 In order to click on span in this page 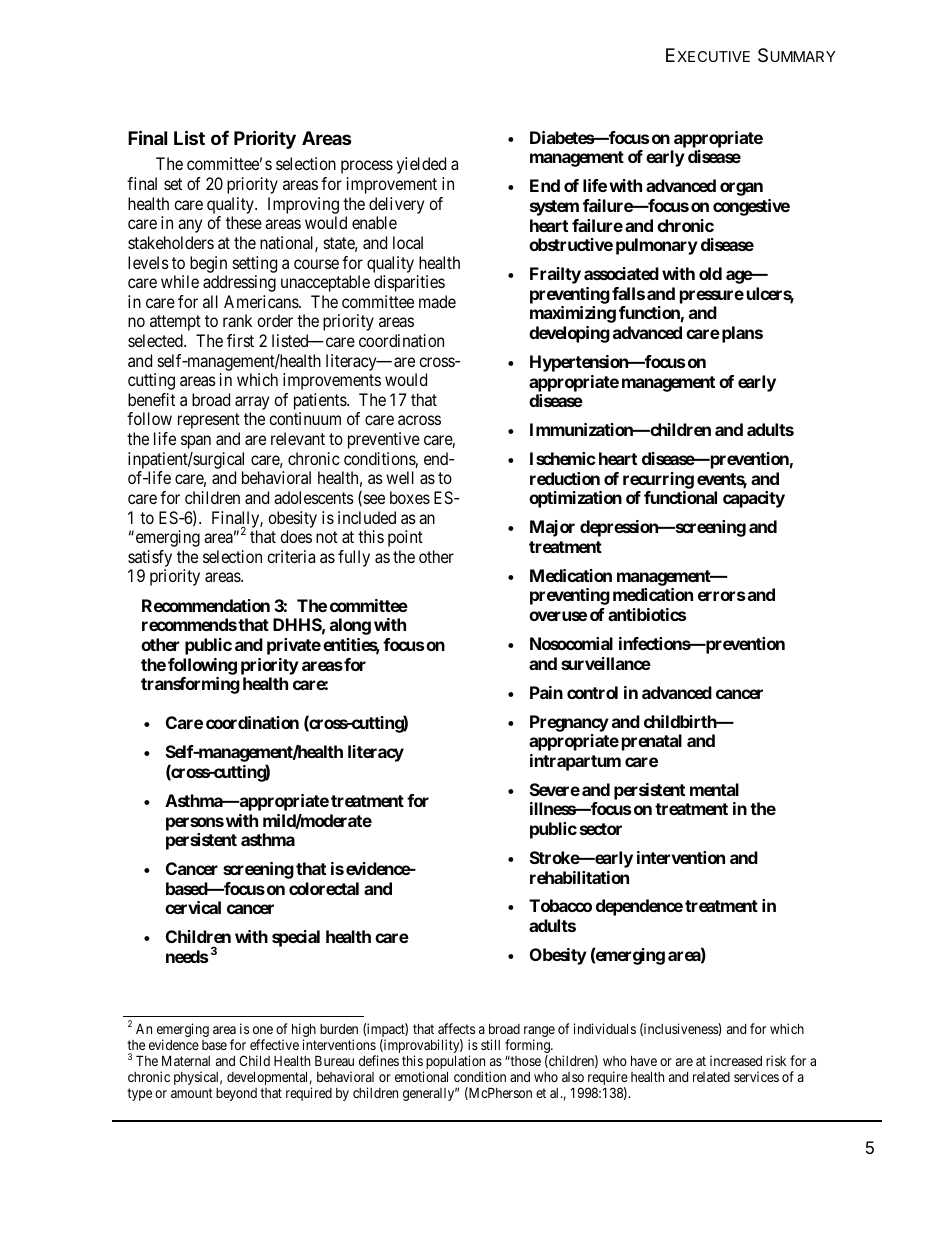, I will do `click(196, 442)`.
